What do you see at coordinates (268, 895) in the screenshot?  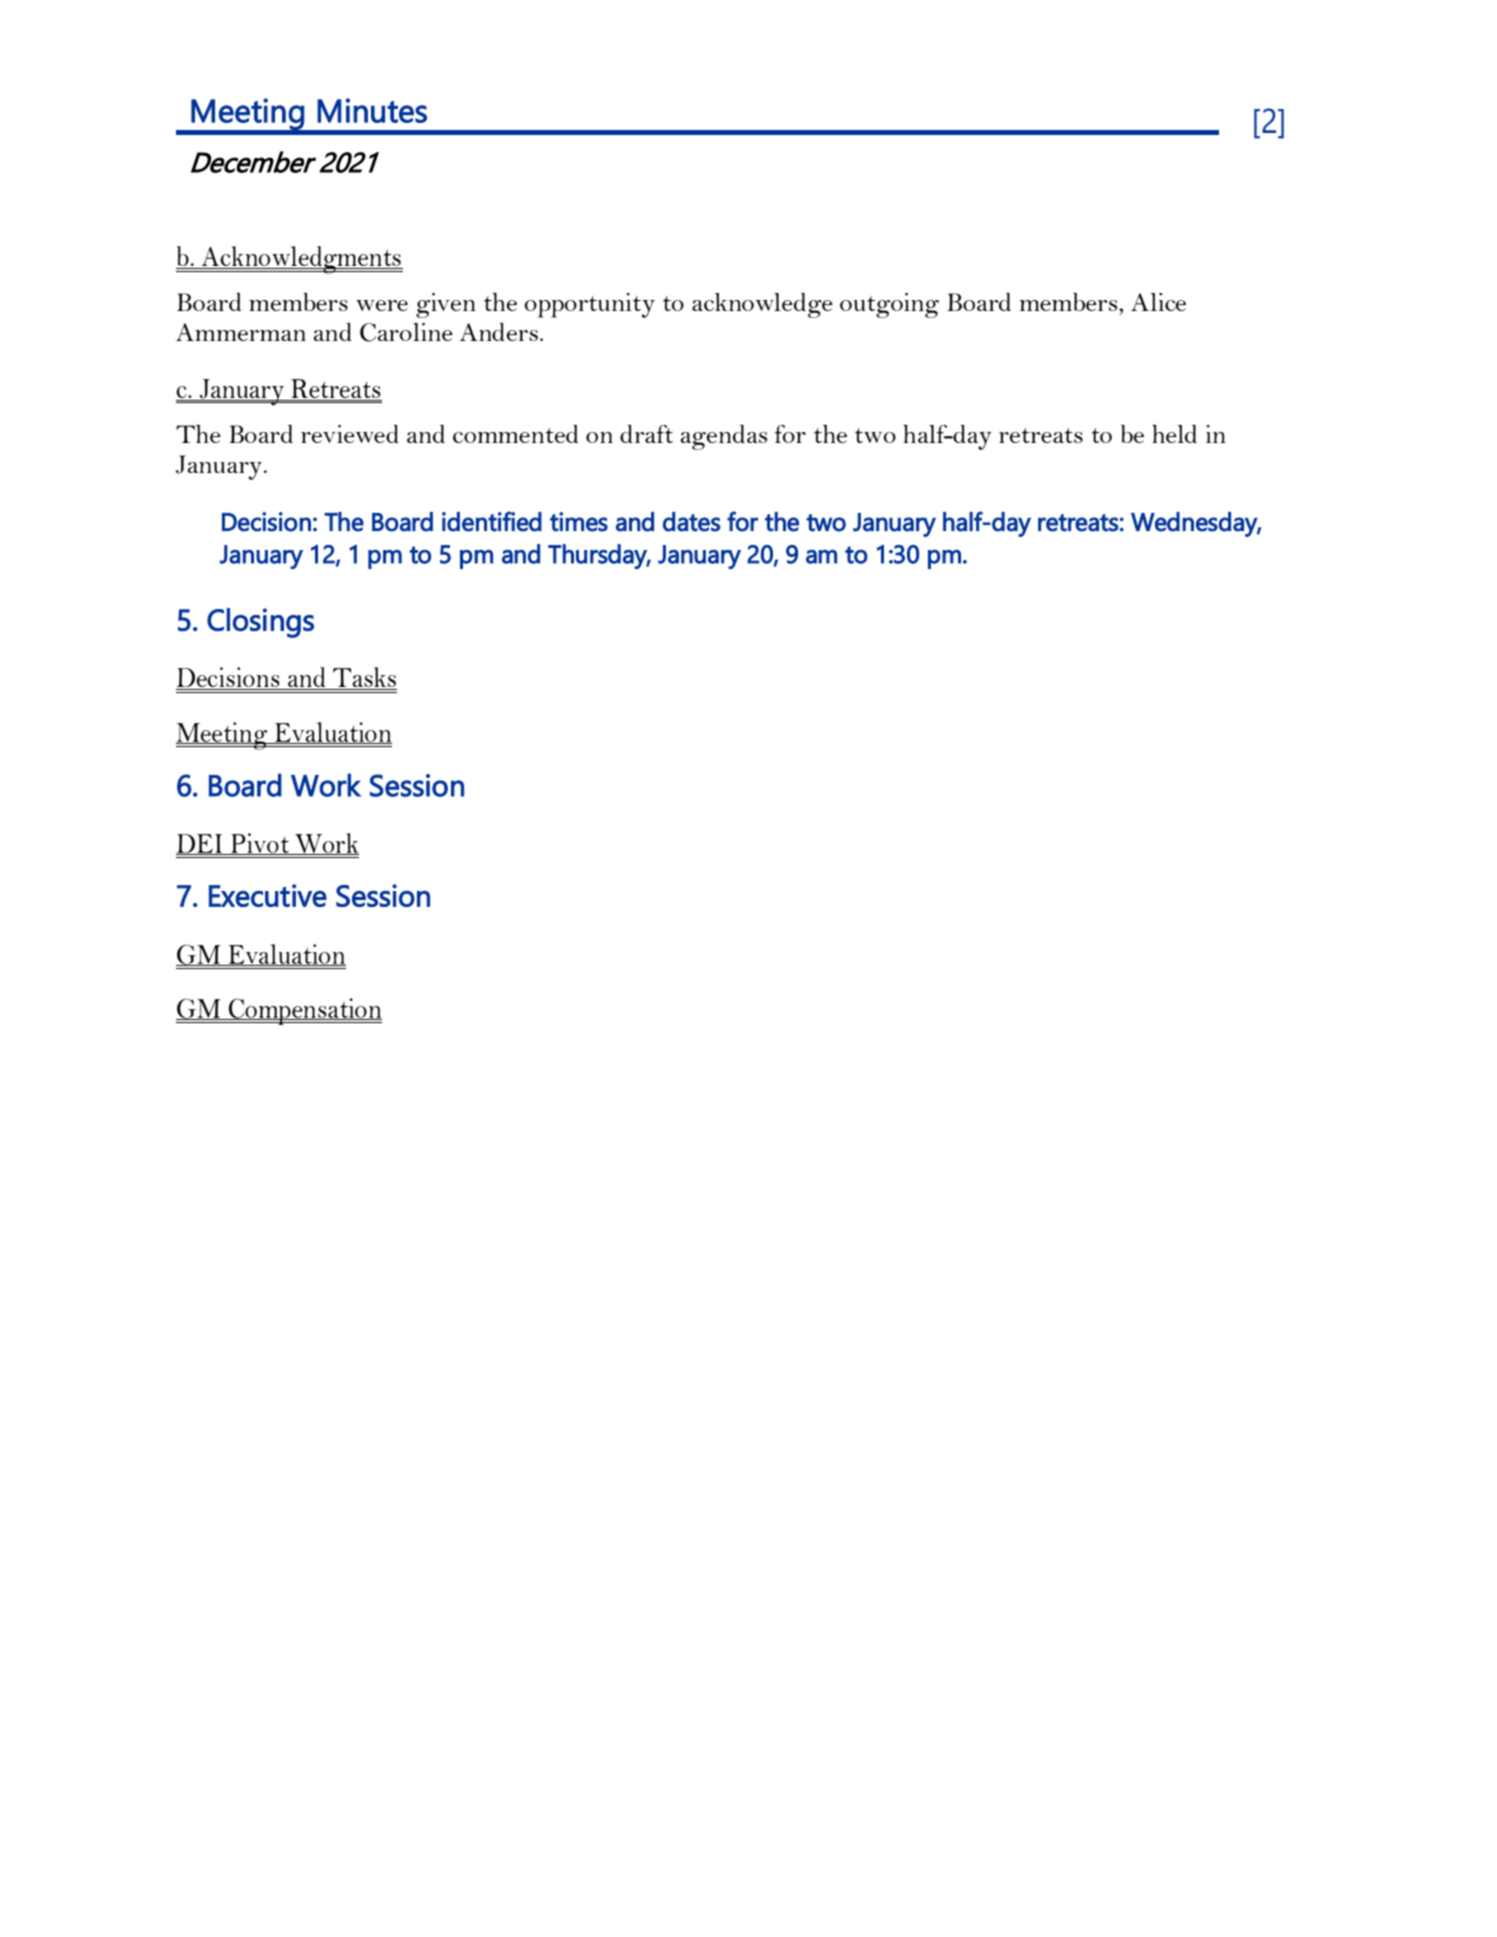 I see `Executive` at bounding box center [268, 895].
